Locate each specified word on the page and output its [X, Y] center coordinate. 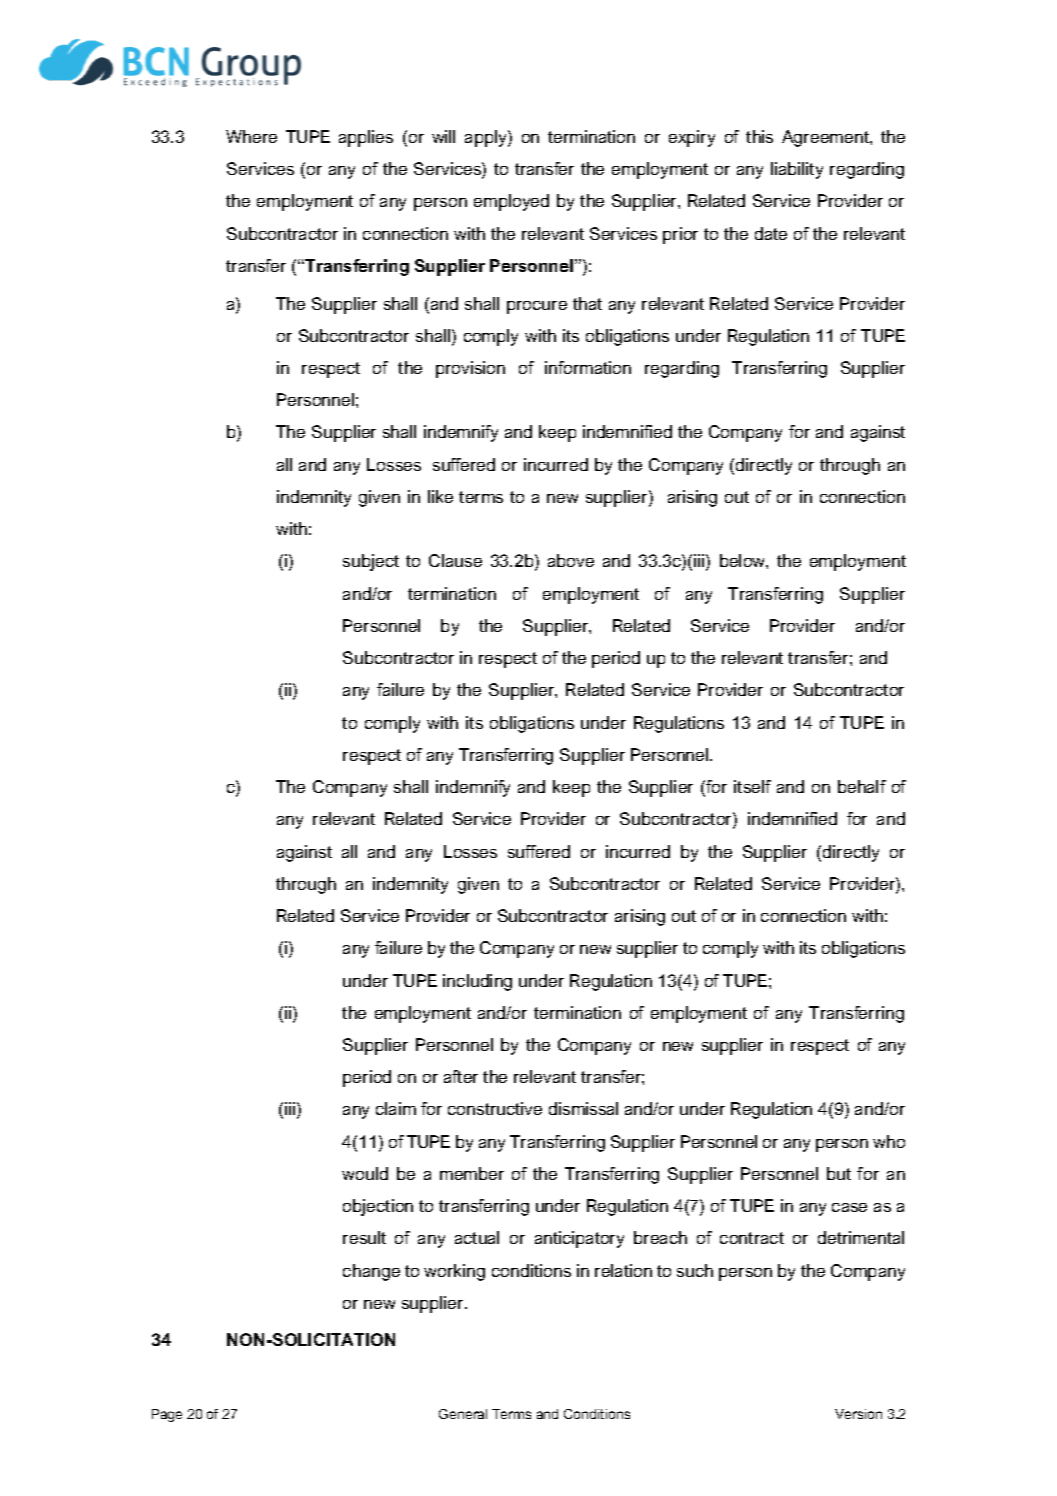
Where [251, 136]
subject [371, 562]
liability [797, 170]
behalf [862, 786]
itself [752, 786]
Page [167, 1415]
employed [511, 202]
